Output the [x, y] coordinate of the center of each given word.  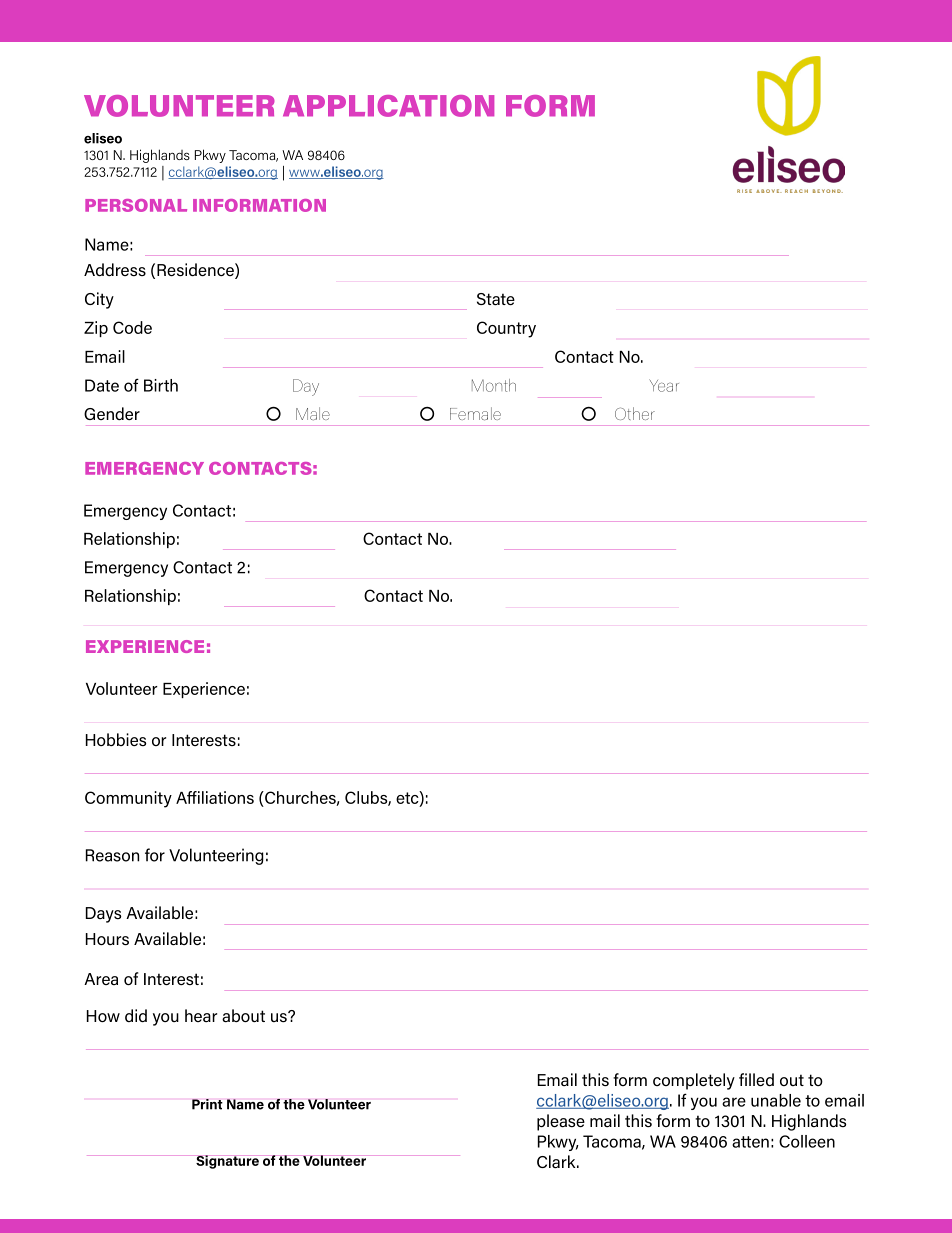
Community [128, 799]
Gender [112, 413]
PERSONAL [136, 205]
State [496, 299]
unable [776, 1100]
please [561, 1122]
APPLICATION [388, 106]
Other [635, 413]
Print [207, 1104]
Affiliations [215, 797]
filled [756, 1079]
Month [494, 385]
